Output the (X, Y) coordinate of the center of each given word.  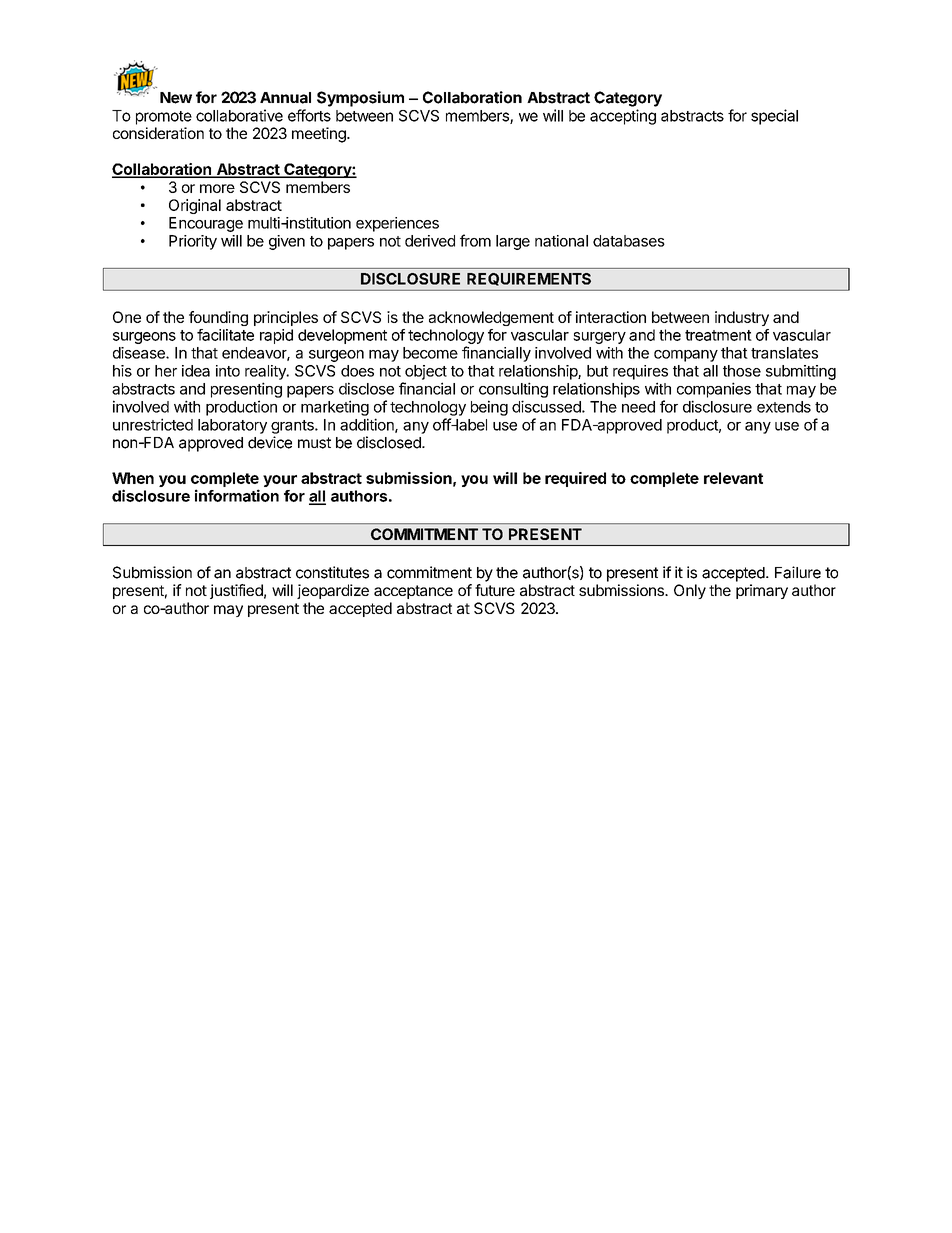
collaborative (239, 115)
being (489, 408)
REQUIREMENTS (529, 279)
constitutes (332, 572)
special (774, 117)
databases (629, 241)
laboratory (232, 426)
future (495, 590)
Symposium (360, 99)
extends (784, 407)
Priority (193, 242)
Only (690, 591)
